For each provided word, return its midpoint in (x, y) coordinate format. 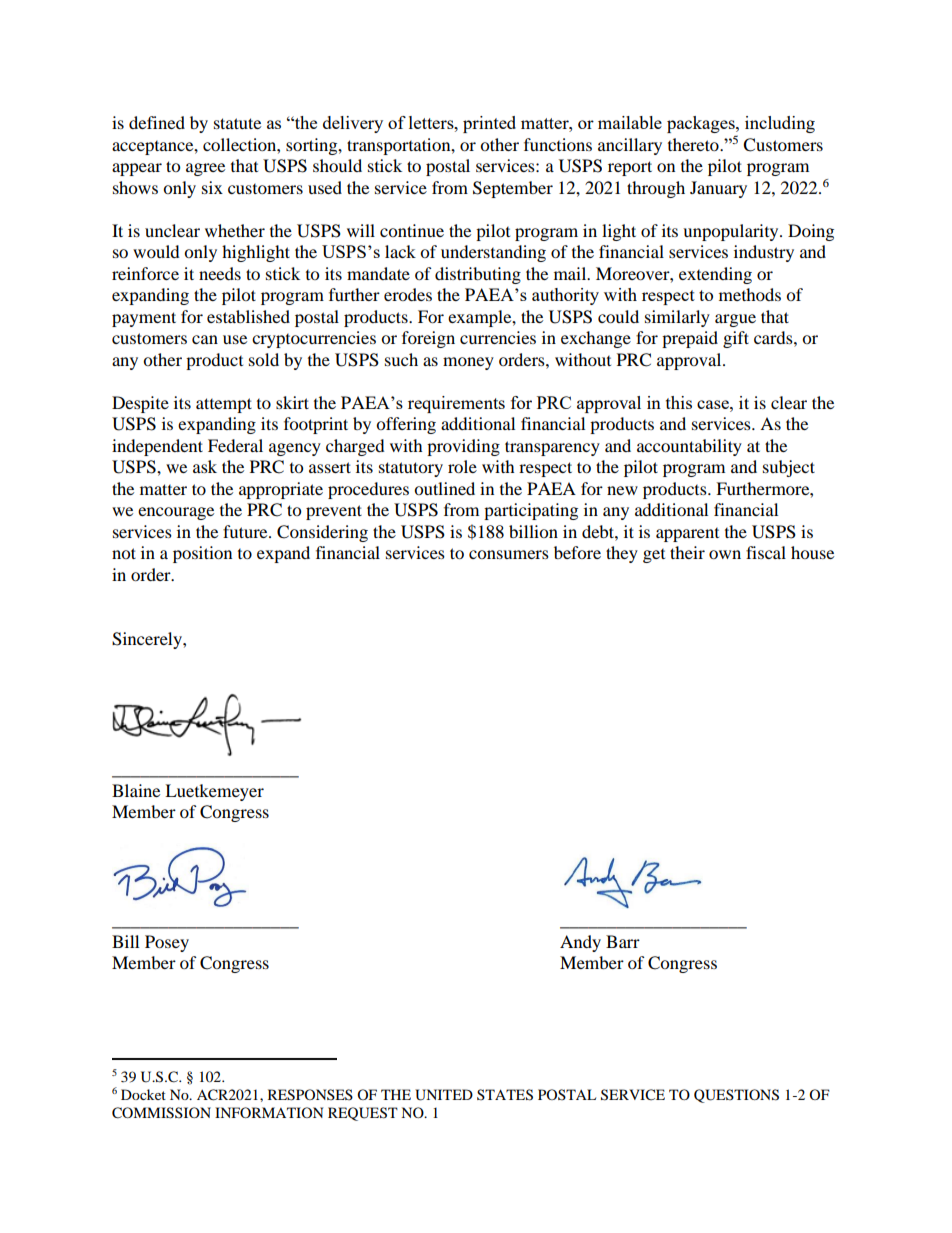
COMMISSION (161, 1113)
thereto (694, 144)
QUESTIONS (736, 1096)
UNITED (444, 1095)
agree (205, 169)
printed (489, 124)
